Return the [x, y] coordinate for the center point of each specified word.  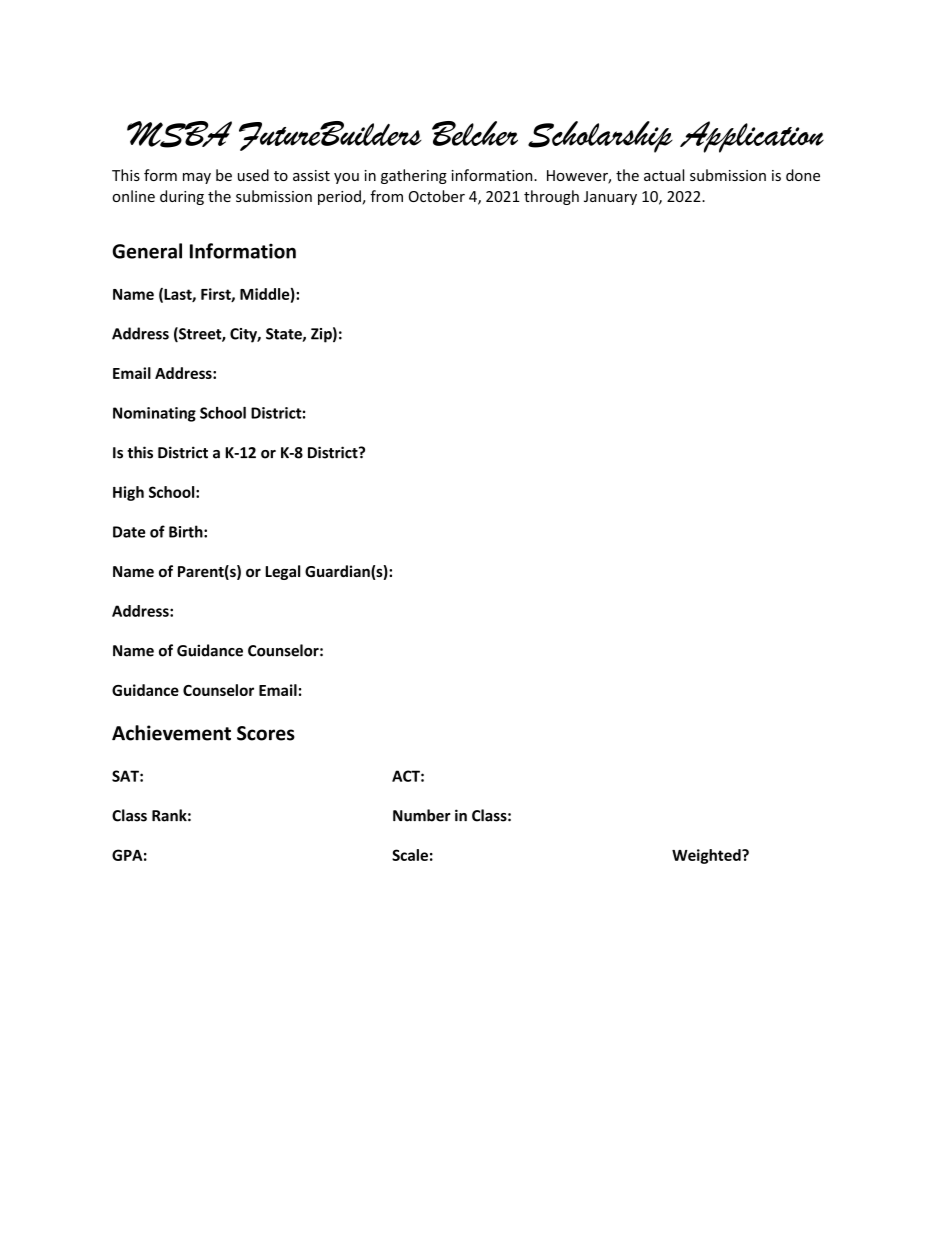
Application [752, 137]
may [197, 178]
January [610, 198]
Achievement [171, 733]
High [128, 493]
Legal [282, 572]
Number [422, 815]
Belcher [475, 133]
